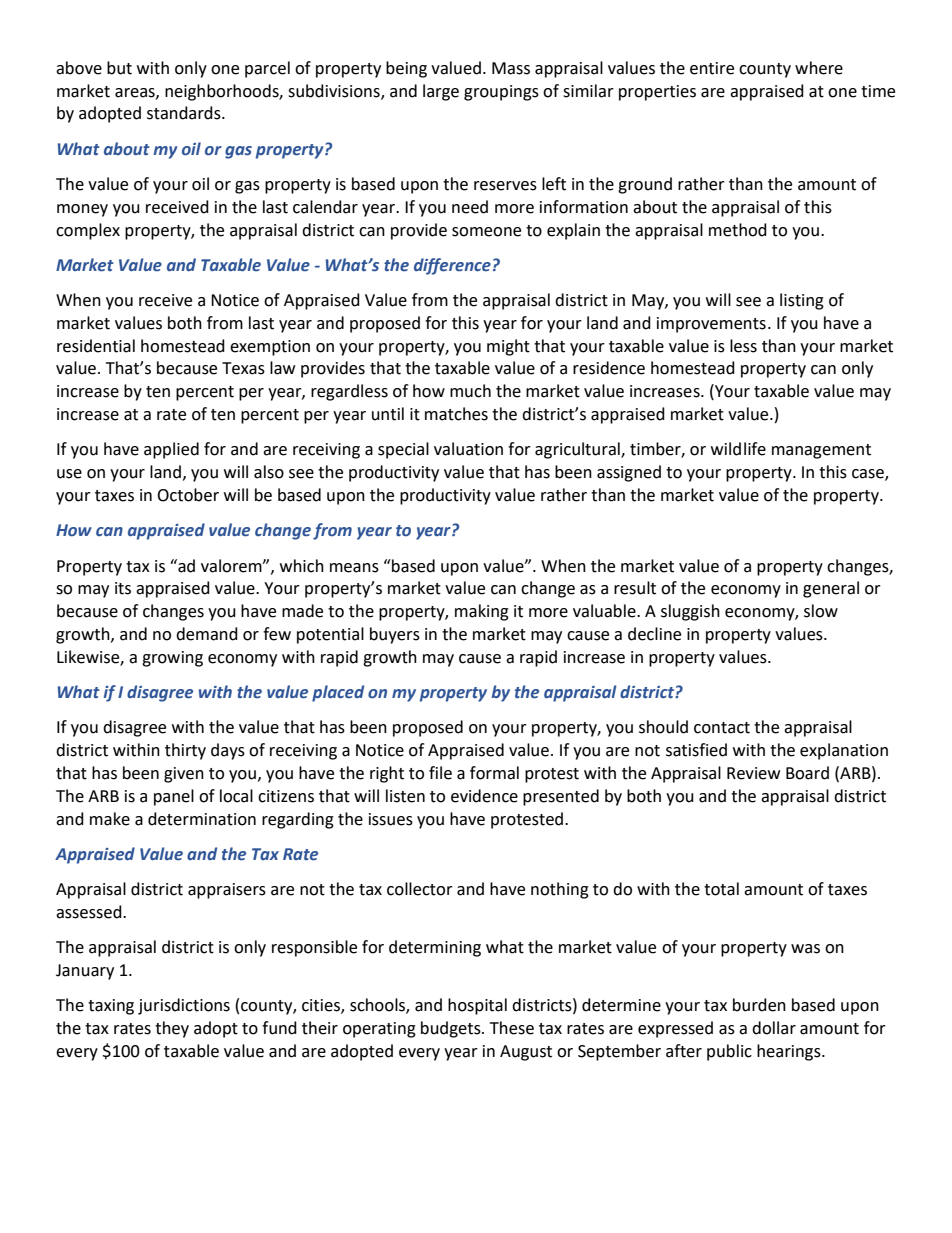 This page has width=952, height=1233. What do you see at coordinates (123, 588) in the page?
I see `its` at bounding box center [123, 588].
